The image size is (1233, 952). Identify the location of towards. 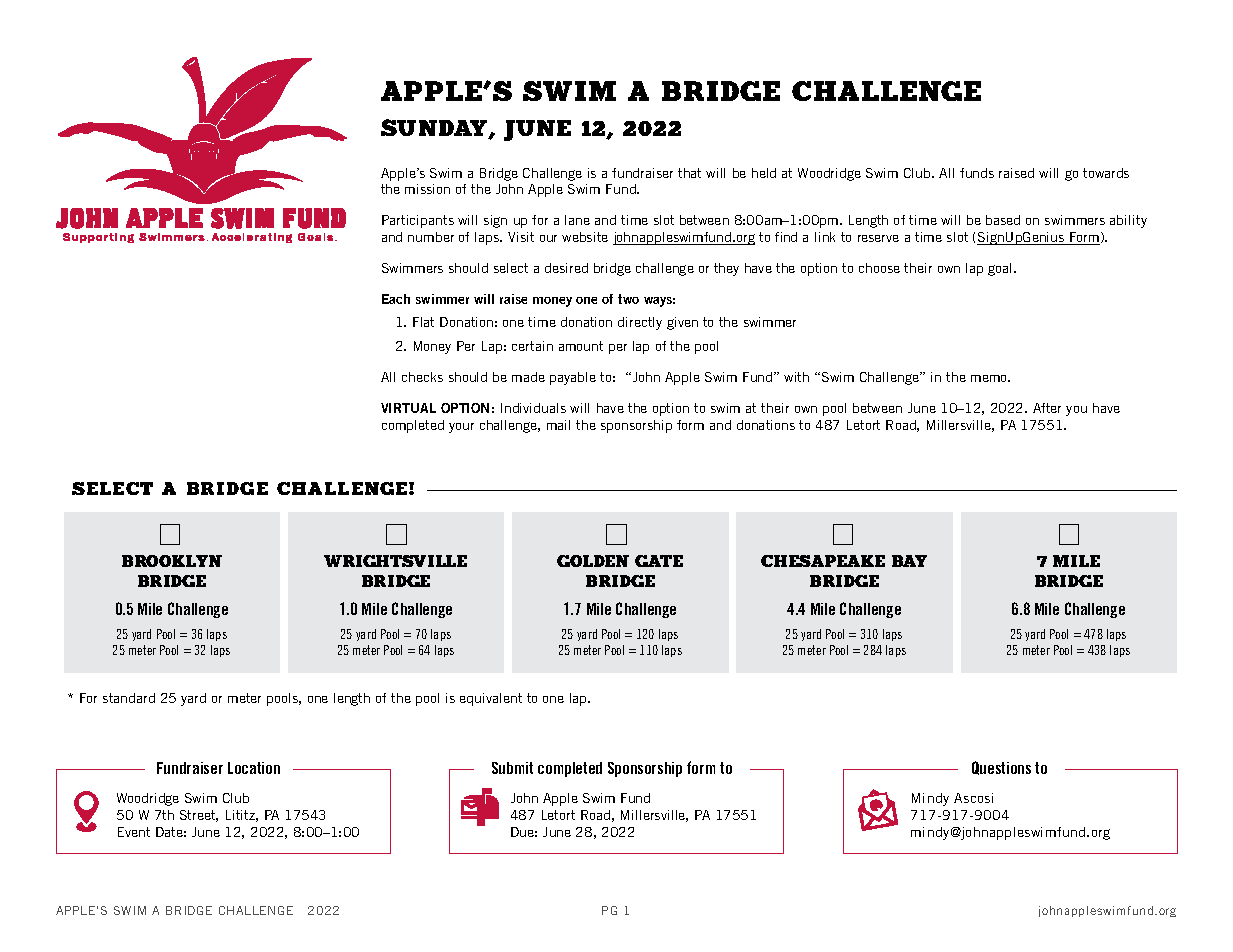
(1106, 173).
